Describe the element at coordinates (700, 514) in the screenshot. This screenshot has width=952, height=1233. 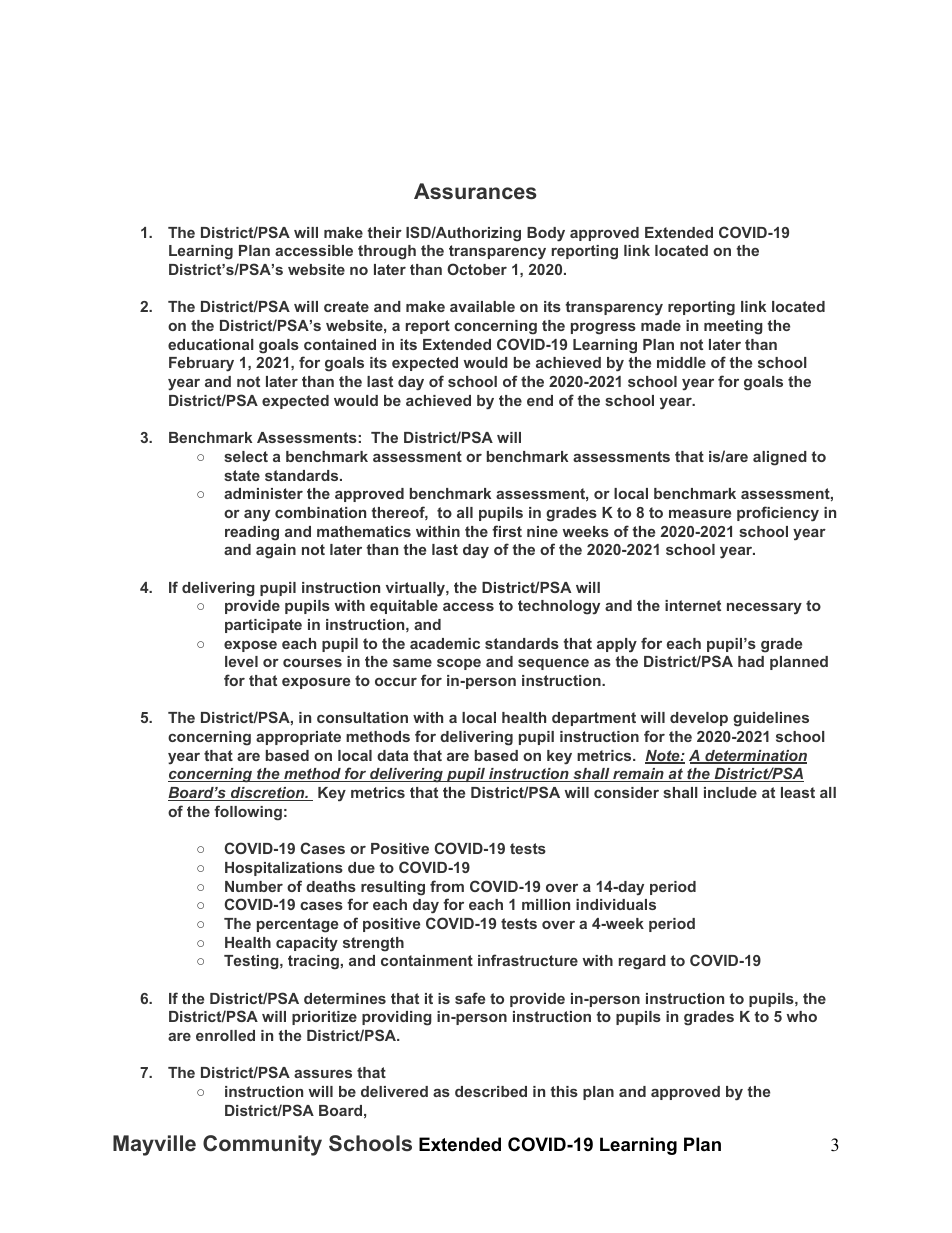
I see `measure` at that location.
